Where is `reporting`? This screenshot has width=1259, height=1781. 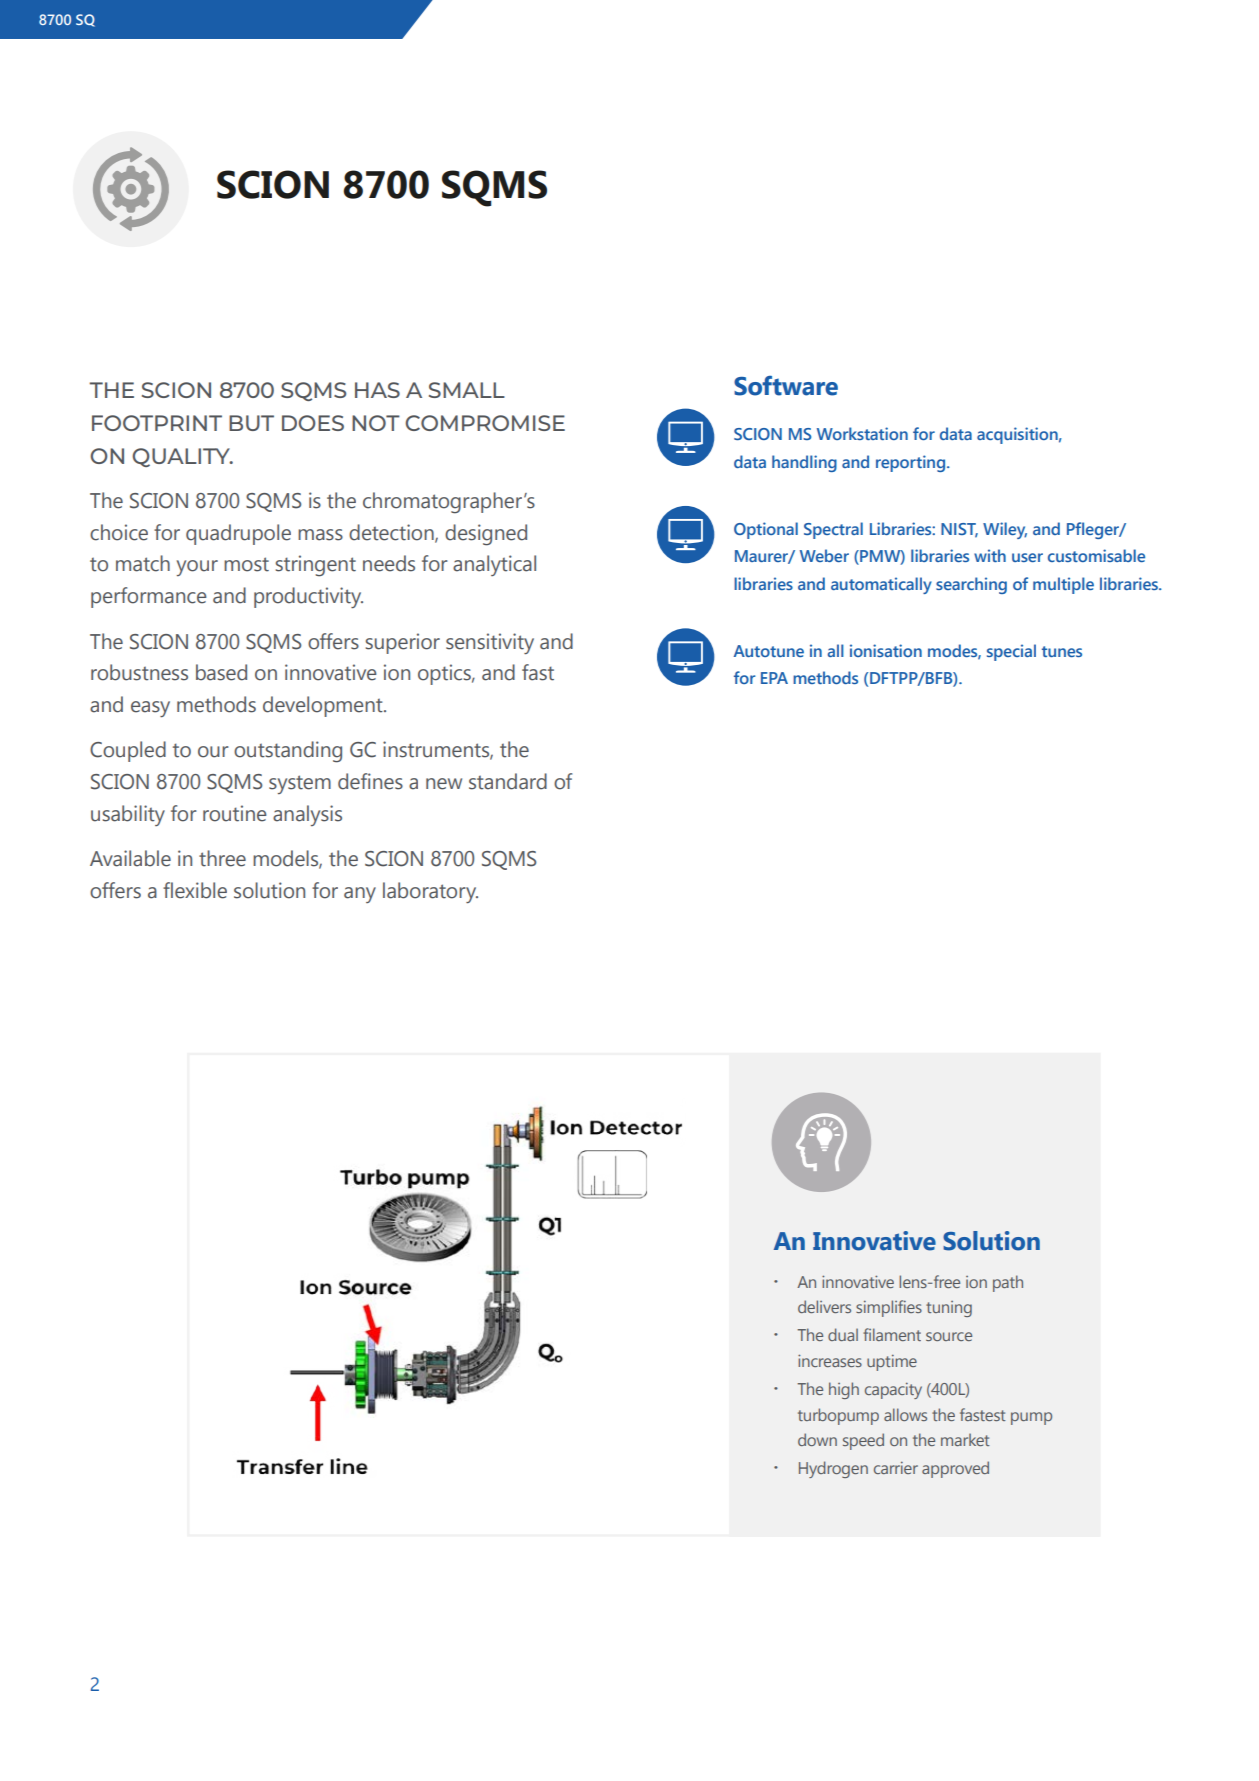
reporting is located at coordinates (910, 463).
